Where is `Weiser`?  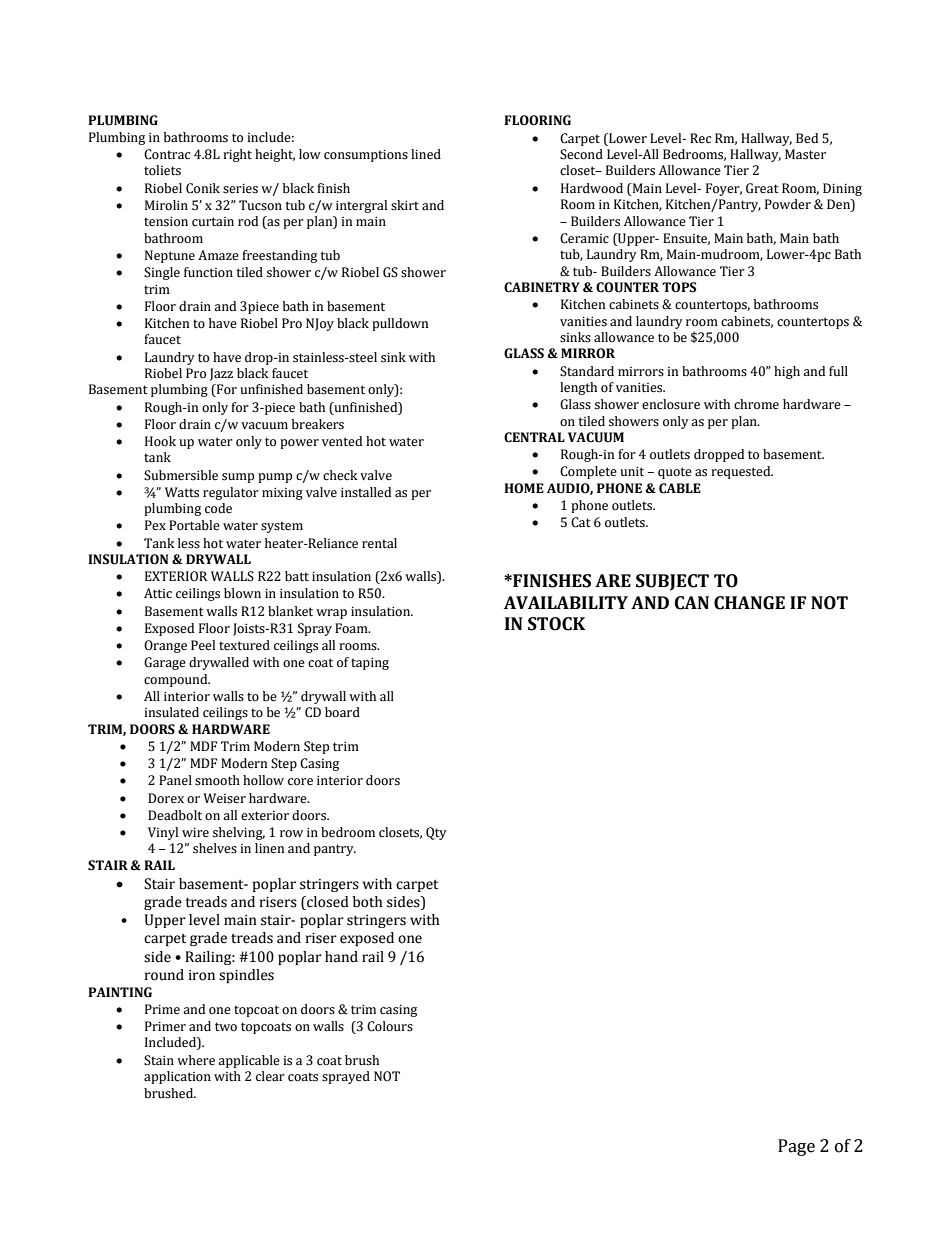 Weiser is located at coordinates (224, 798).
